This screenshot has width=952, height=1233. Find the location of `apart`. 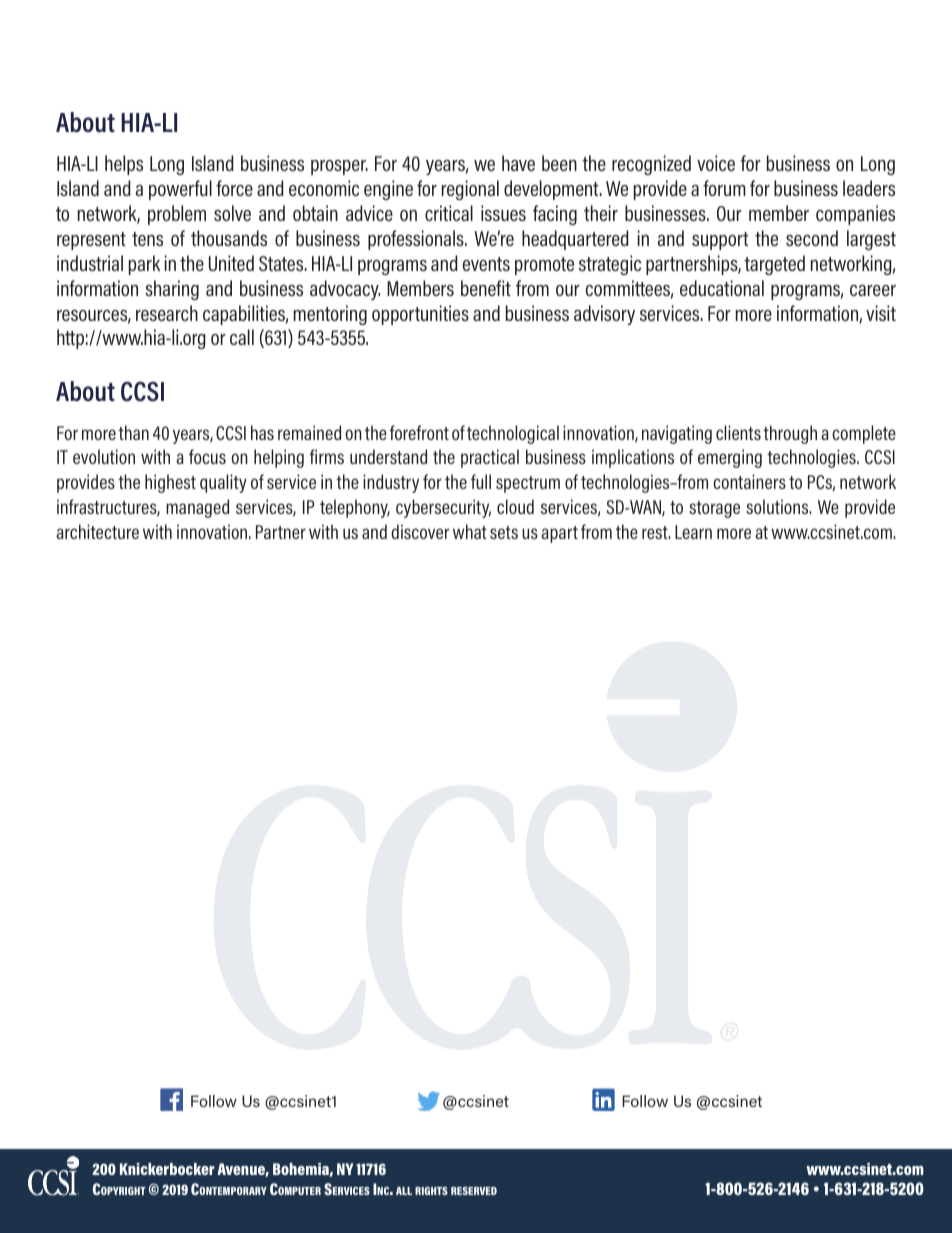

apart is located at coordinates (559, 534).
